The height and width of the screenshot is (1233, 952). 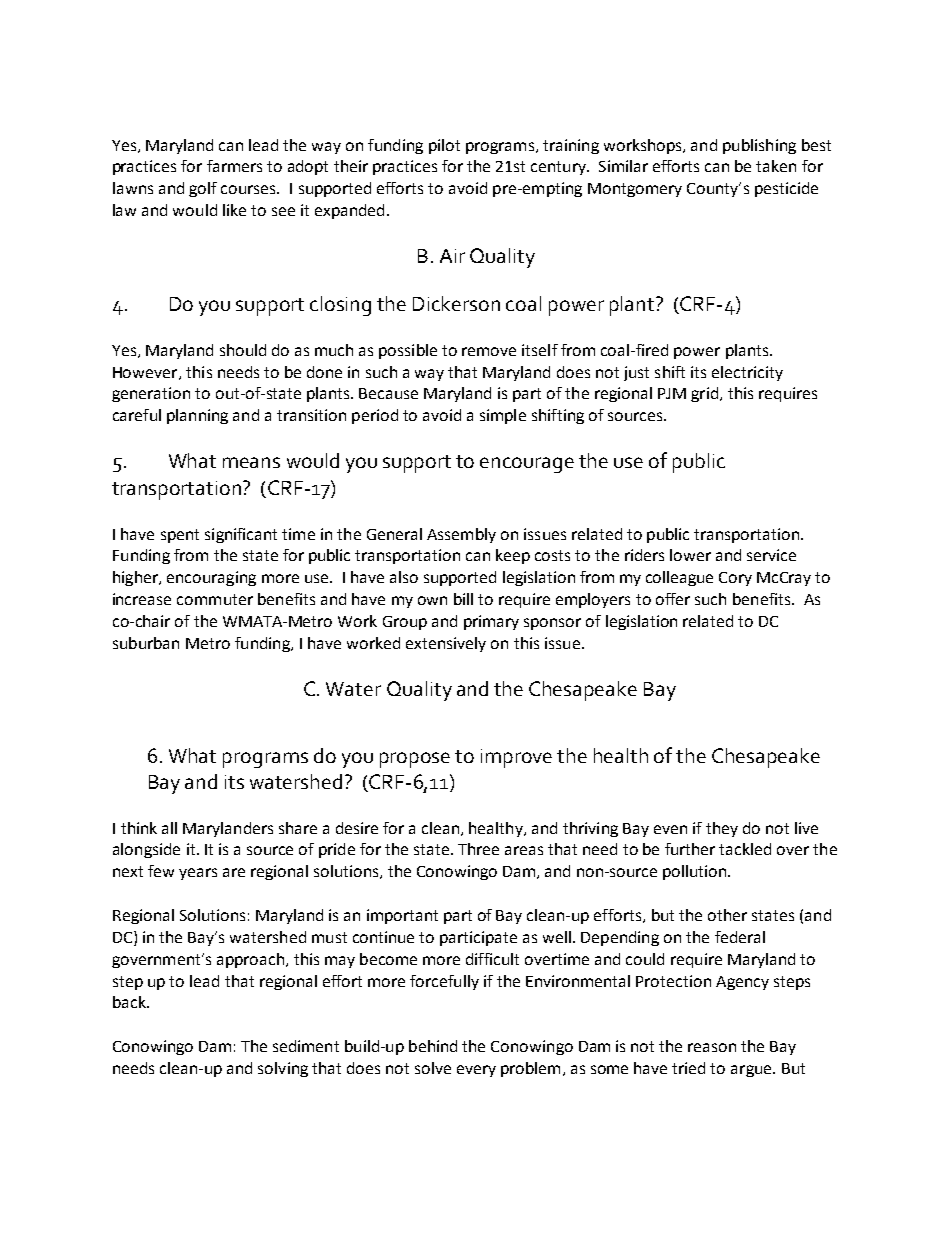 What do you see at coordinates (234, 166) in the screenshot?
I see `farmers` at bounding box center [234, 166].
